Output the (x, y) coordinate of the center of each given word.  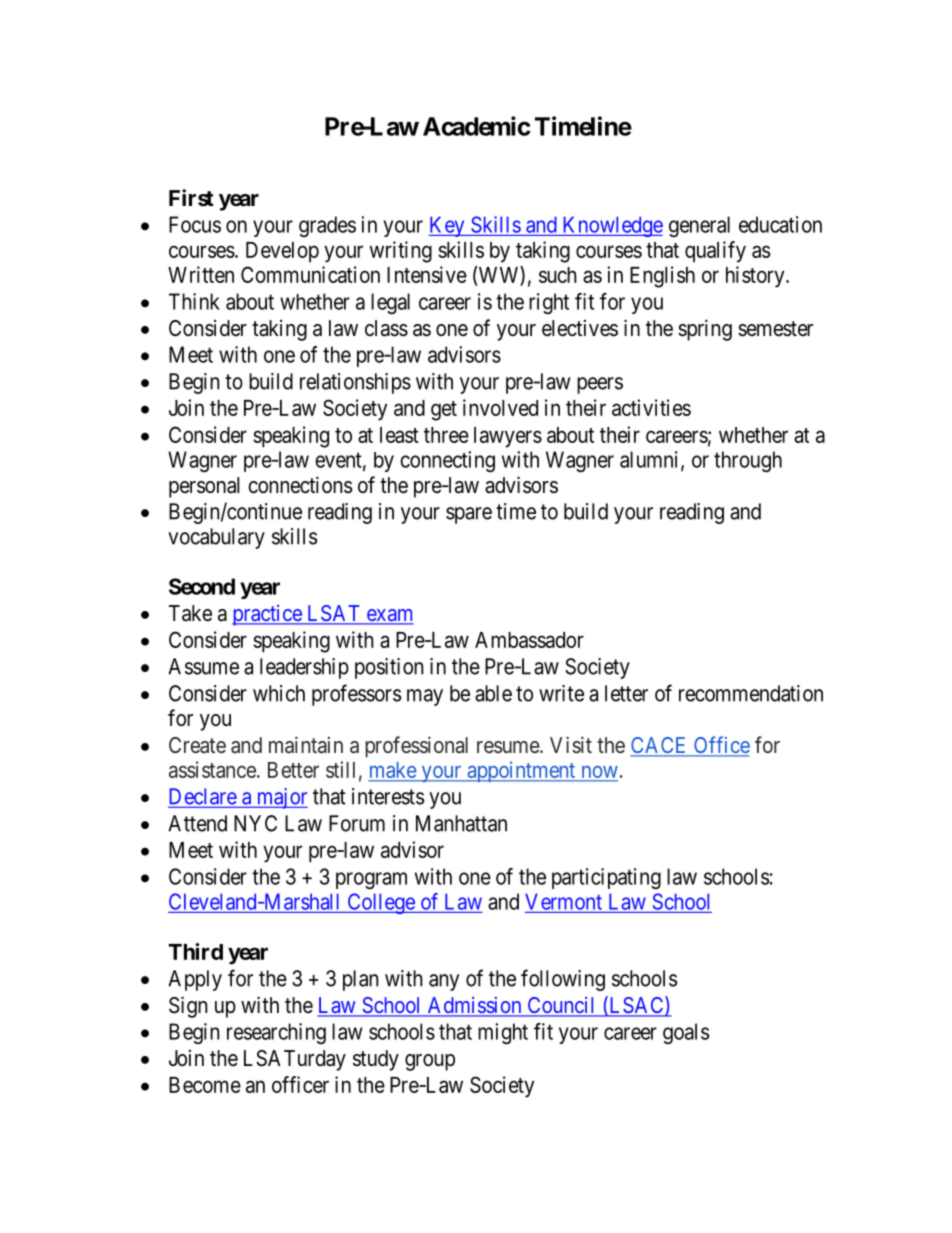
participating (606, 878)
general (699, 226)
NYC (255, 823)
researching (276, 1033)
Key (448, 226)
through (748, 461)
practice (267, 615)
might (503, 1033)
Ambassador (529, 640)
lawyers (508, 437)
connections (300, 485)
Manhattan (461, 823)
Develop (282, 252)
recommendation (751, 693)
